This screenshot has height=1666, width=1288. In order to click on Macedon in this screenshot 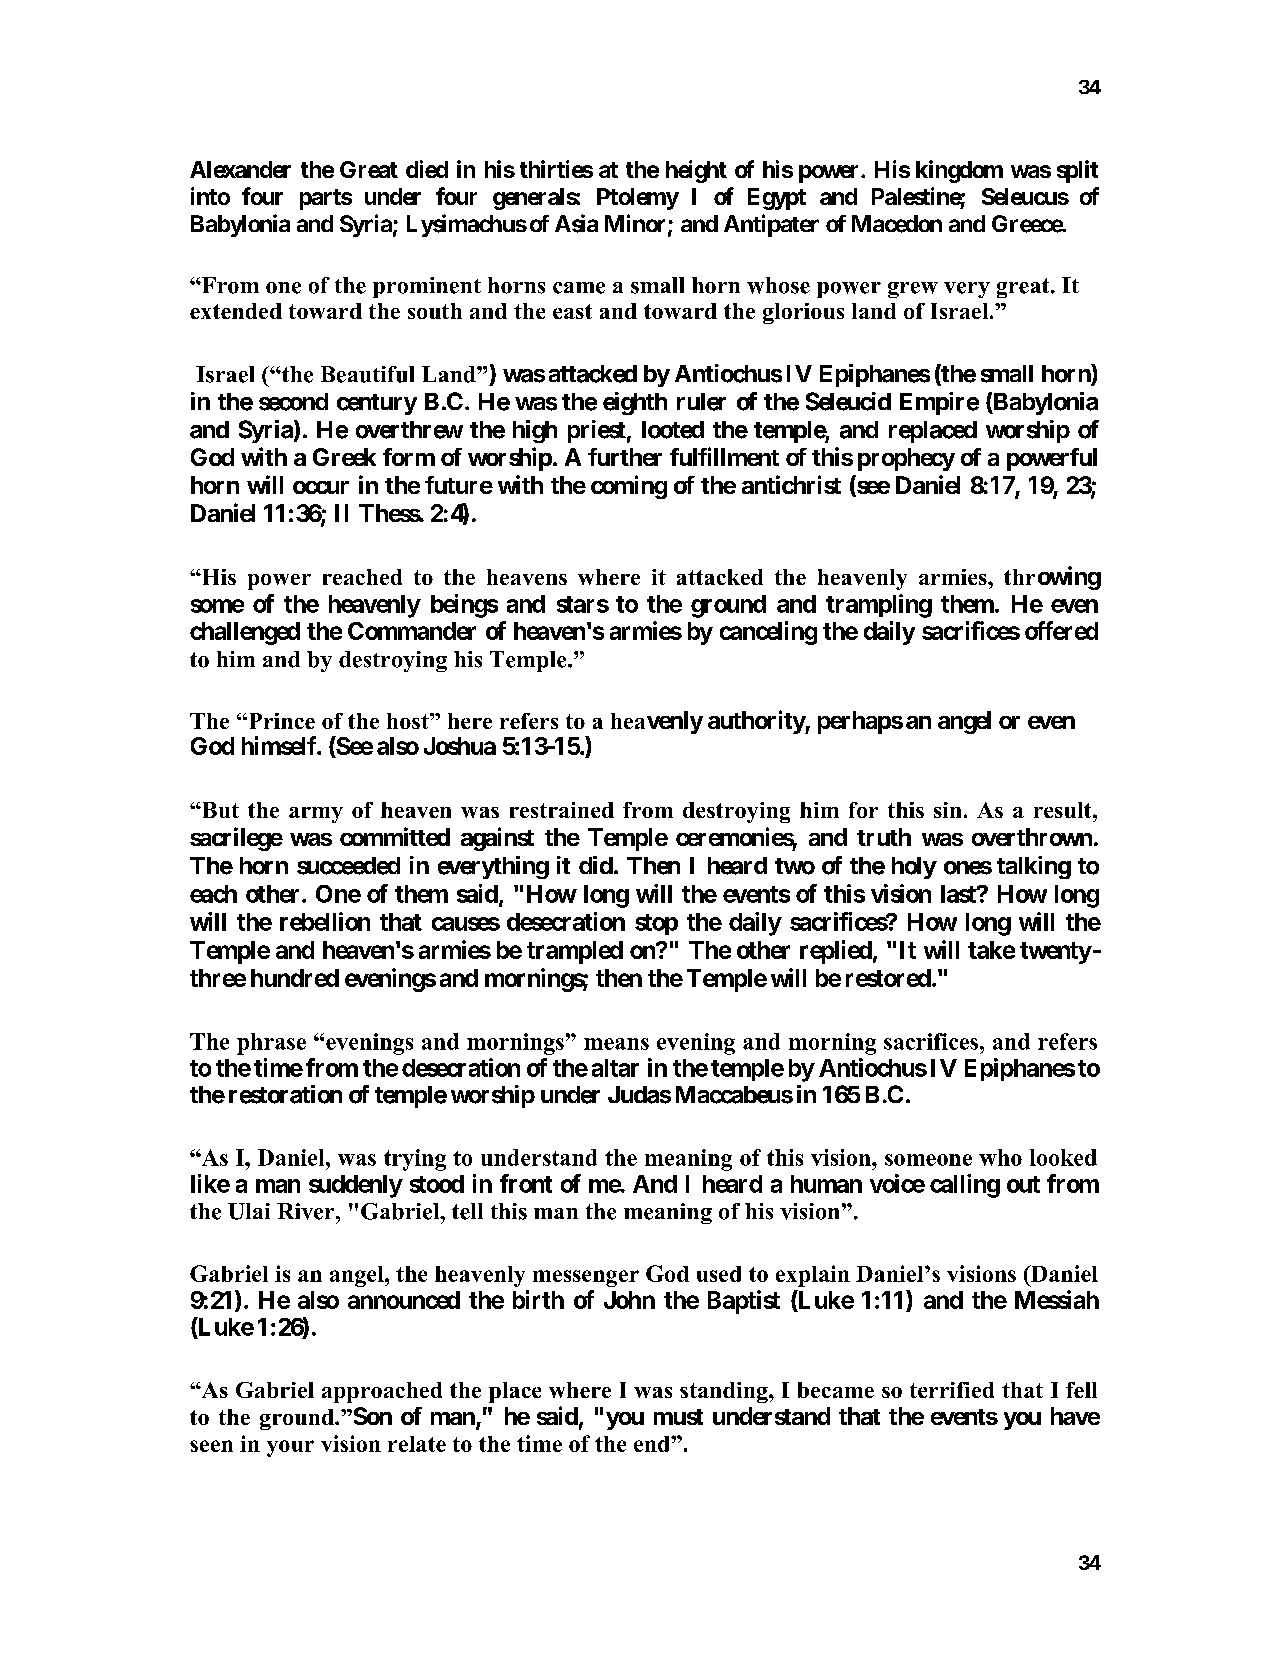, I will do `click(897, 224)`.
